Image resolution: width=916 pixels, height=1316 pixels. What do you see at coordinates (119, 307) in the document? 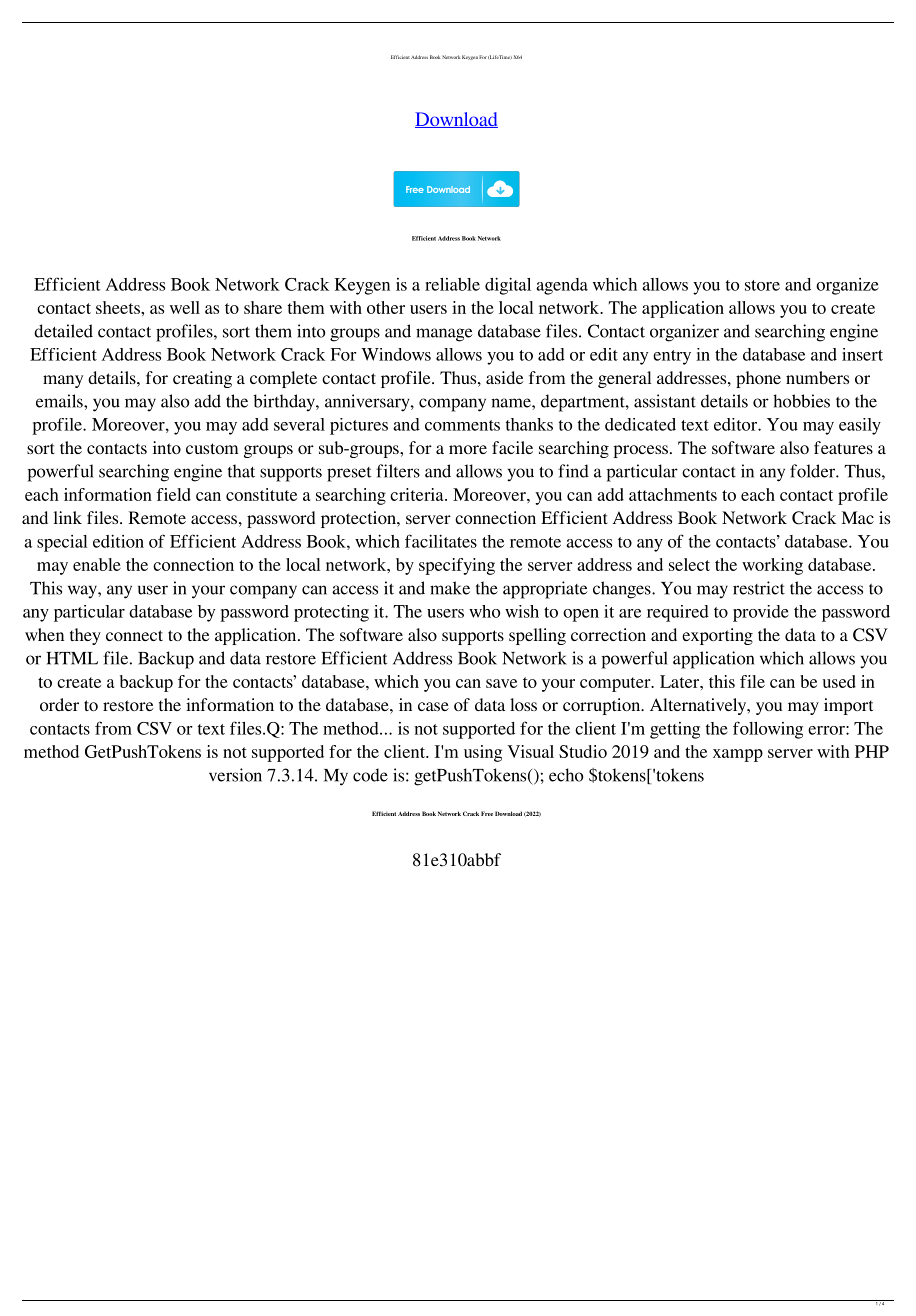
I see `sheets` at bounding box center [119, 307].
